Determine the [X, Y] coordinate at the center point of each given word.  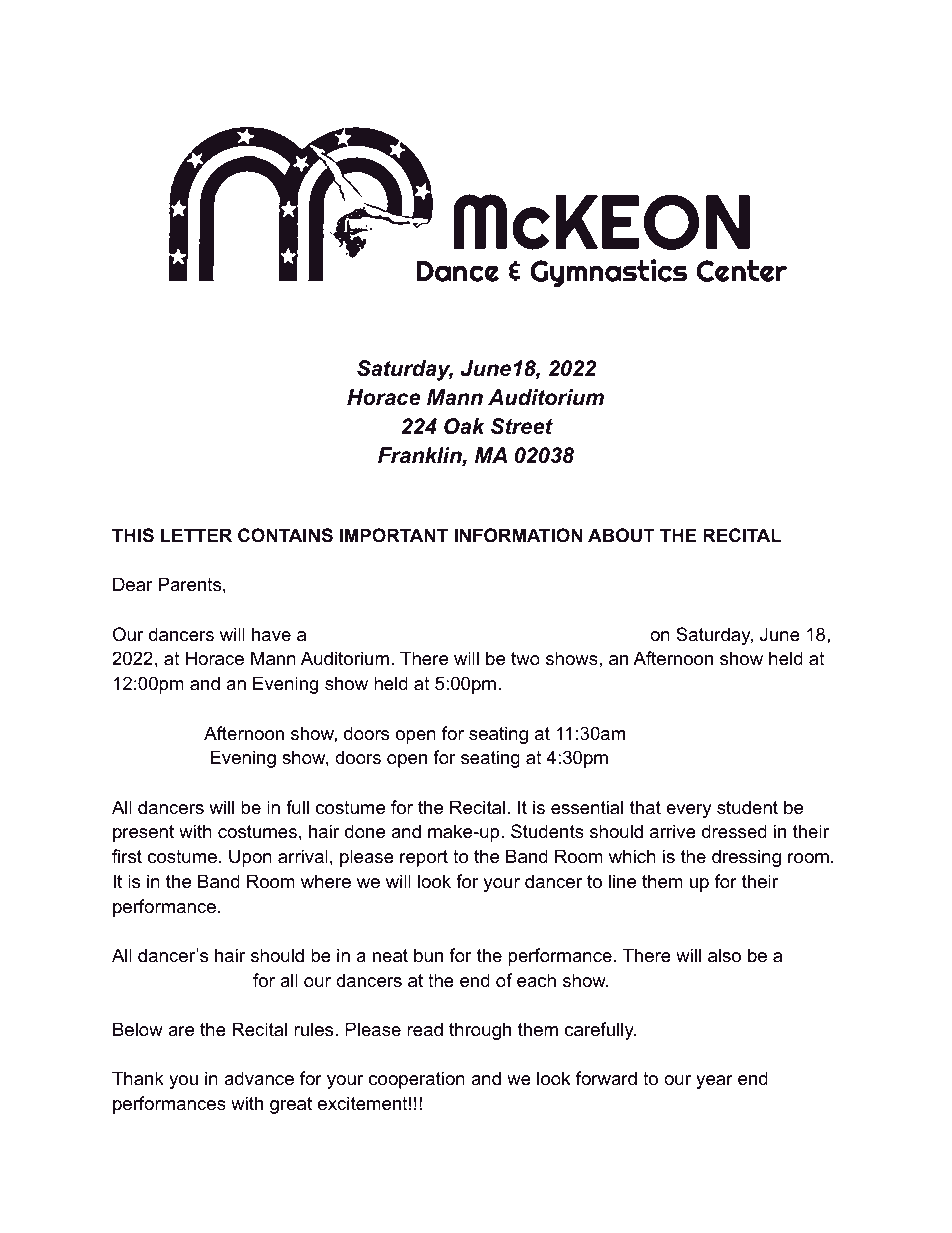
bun [428, 955]
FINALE [144, 980]
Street [522, 426]
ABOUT [621, 535]
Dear [133, 584]
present [143, 833]
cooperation [417, 1080]
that [645, 807]
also [724, 955]
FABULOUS [362, 634]
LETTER [196, 535]
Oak [464, 426]
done [365, 831]
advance [259, 1078]
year [714, 1082]
